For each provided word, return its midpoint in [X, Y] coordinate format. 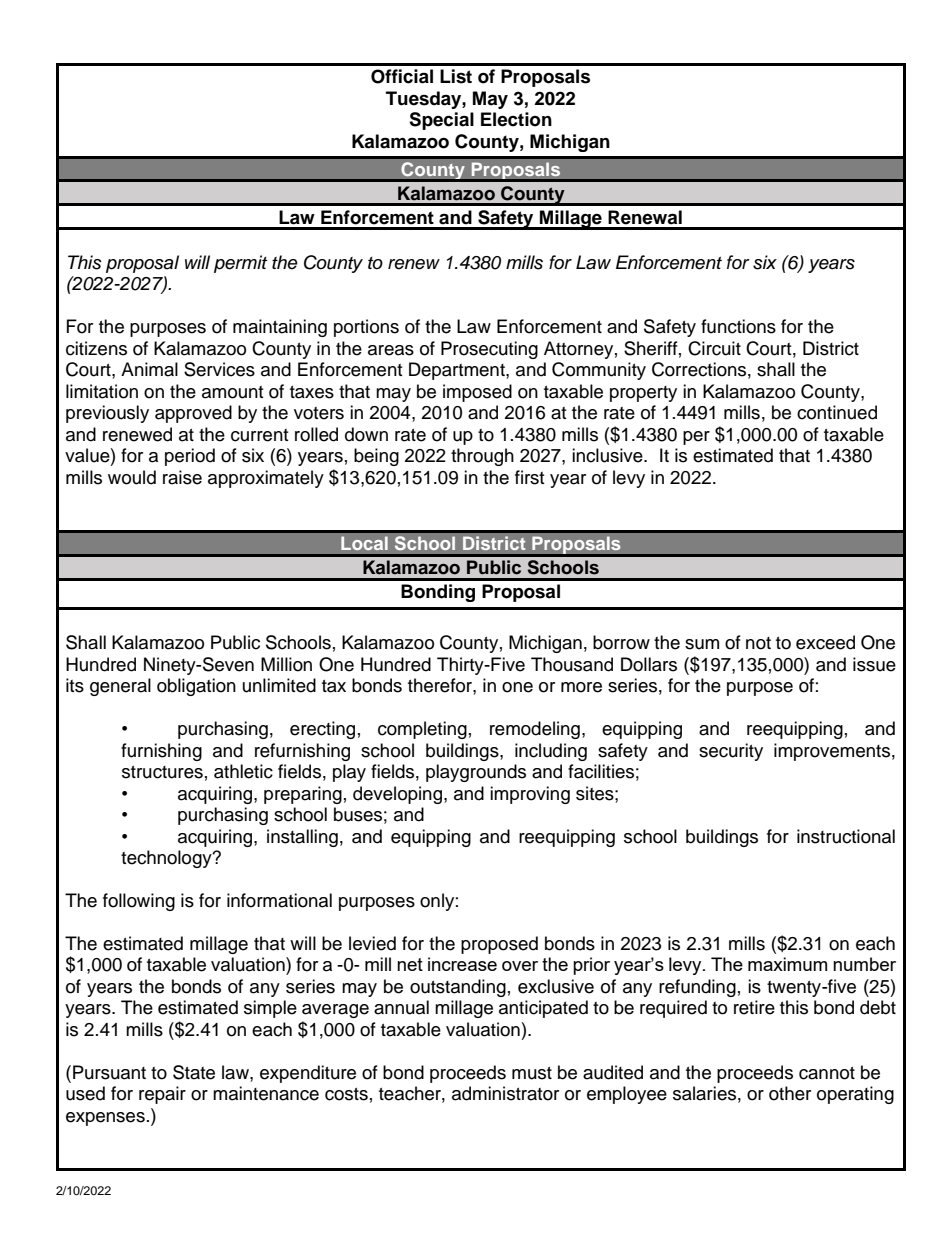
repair [162, 1095]
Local [364, 543]
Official [402, 76]
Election [516, 119]
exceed [825, 642]
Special [441, 121]
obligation [196, 687]
